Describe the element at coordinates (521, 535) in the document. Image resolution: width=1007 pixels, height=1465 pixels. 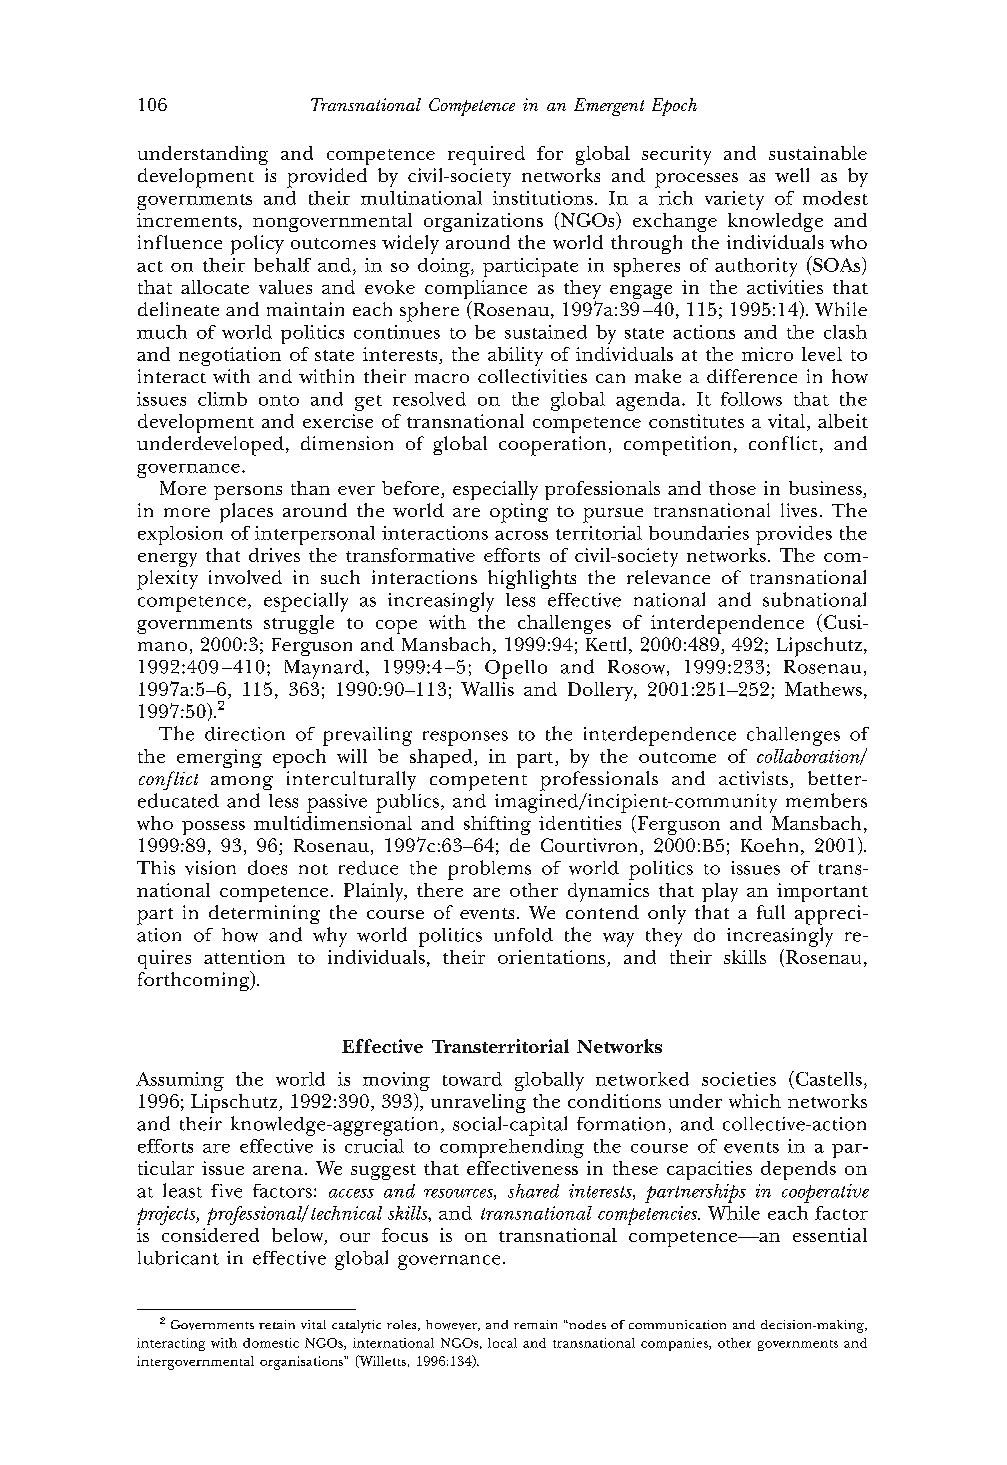
I see `across` at that location.
